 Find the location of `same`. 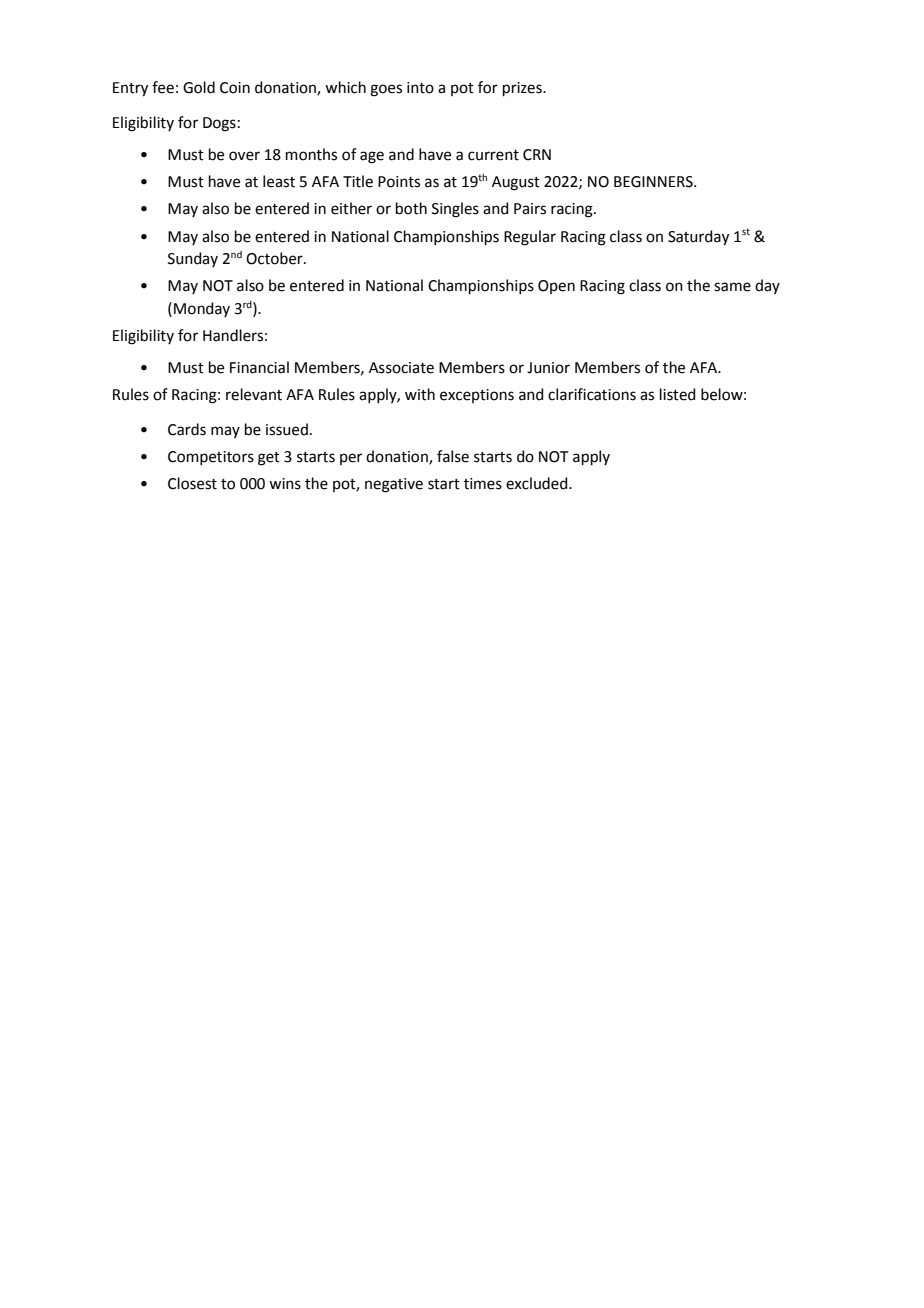

same is located at coordinates (732, 287).
